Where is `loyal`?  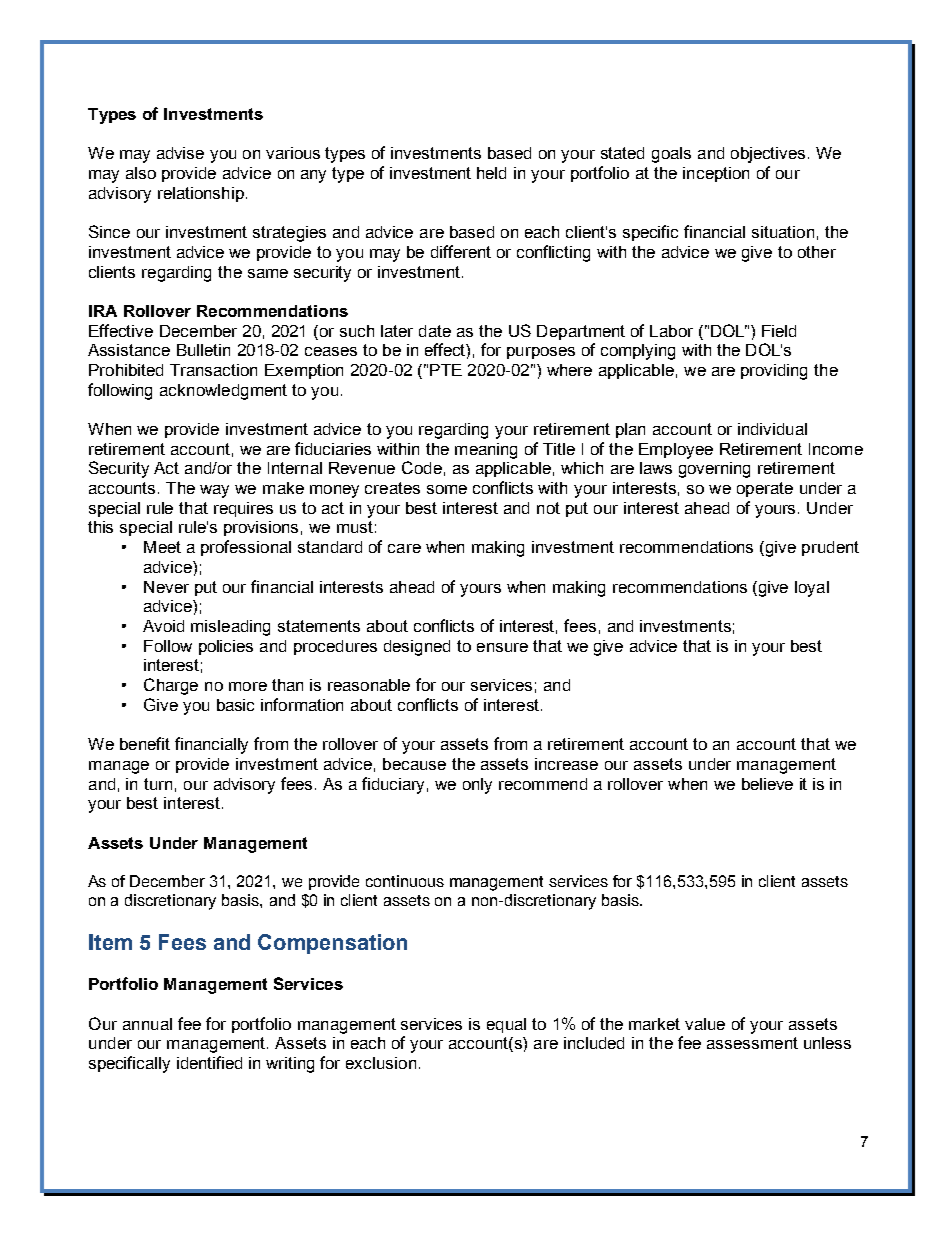
loyal is located at coordinates (812, 589).
